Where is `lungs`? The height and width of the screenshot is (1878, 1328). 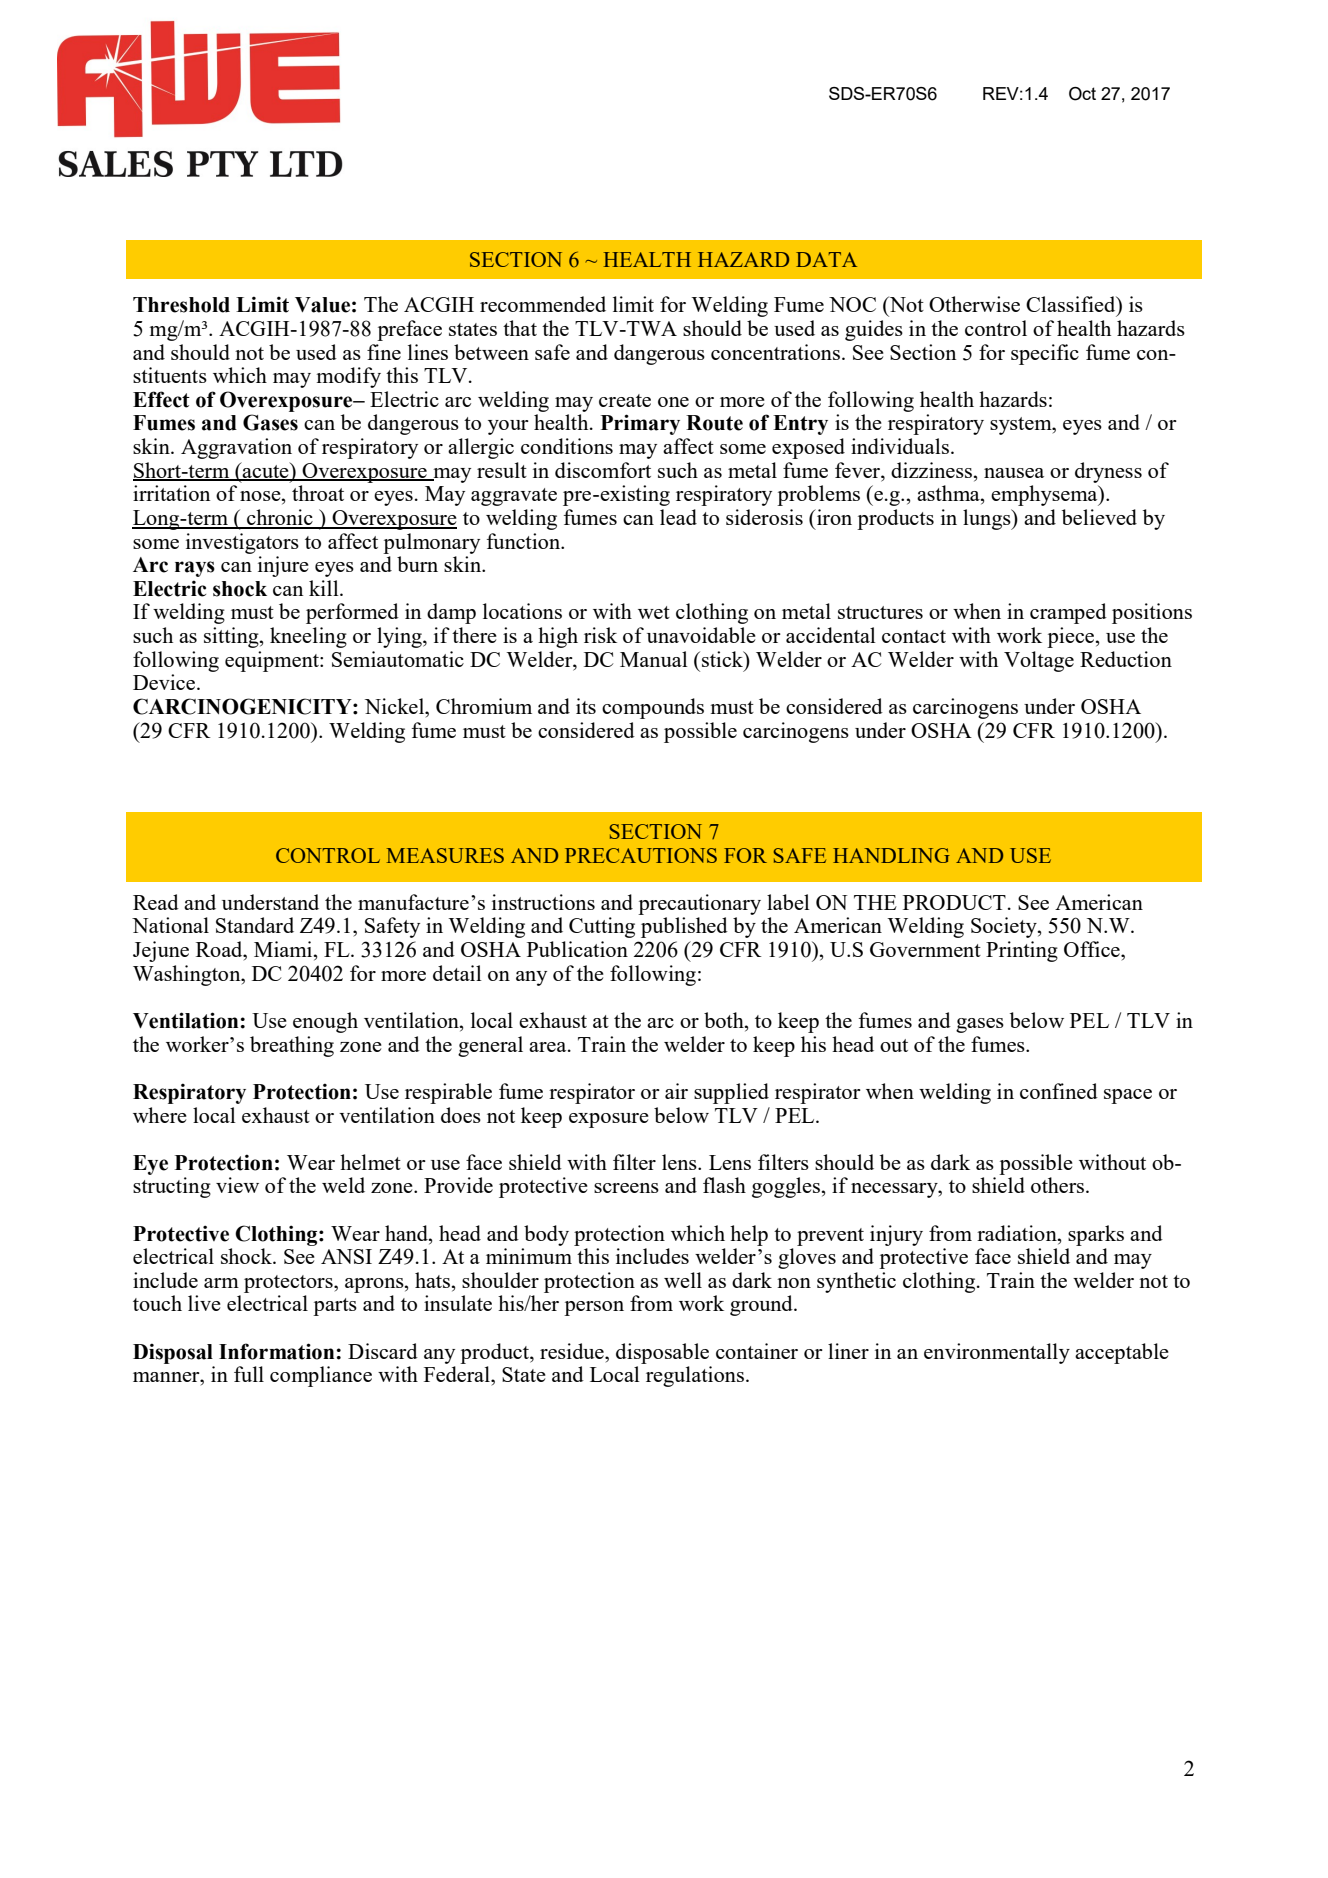
lungs is located at coordinates (988, 519).
